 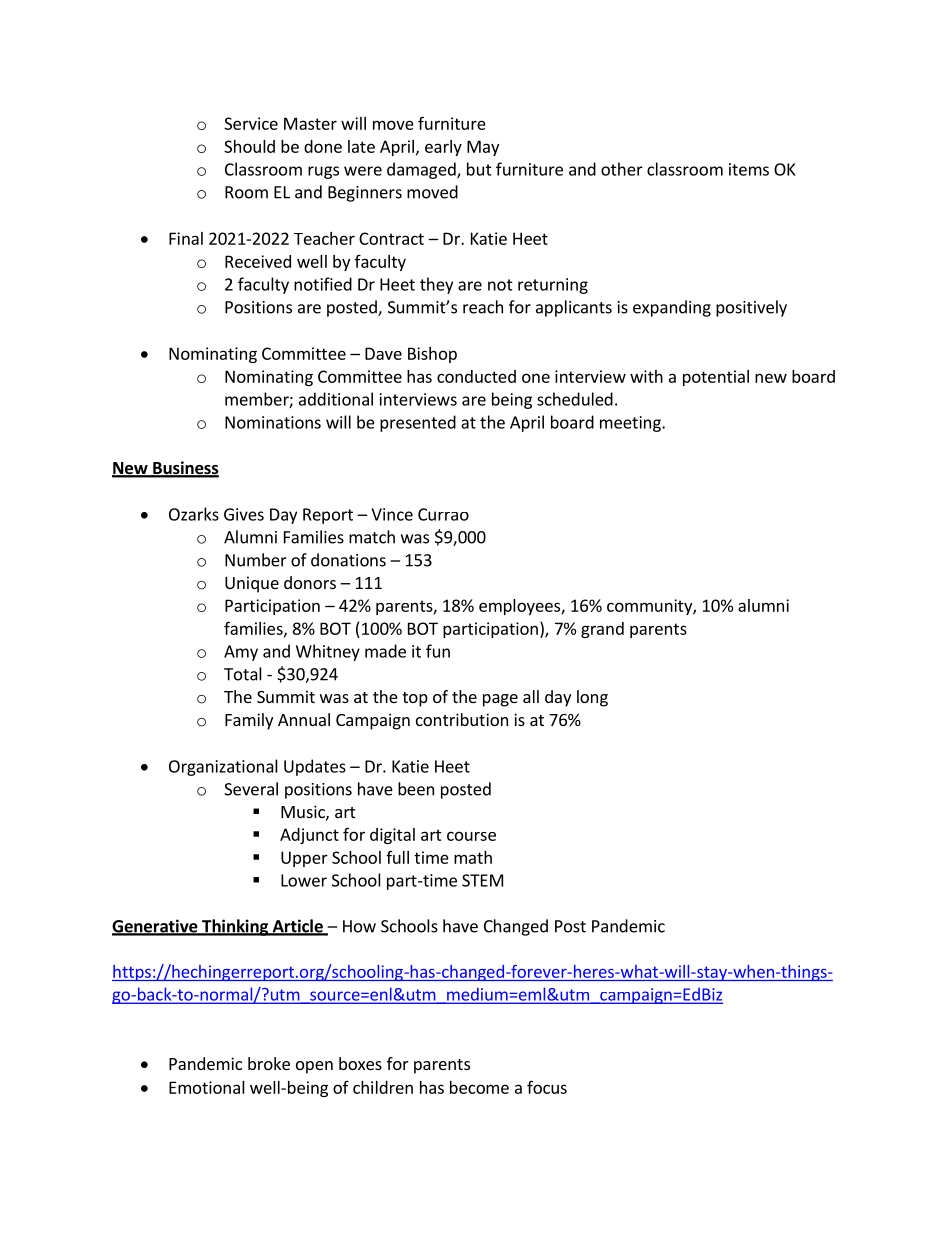 What do you see at coordinates (547, 1087) in the document?
I see `focus` at bounding box center [547, 1087].
